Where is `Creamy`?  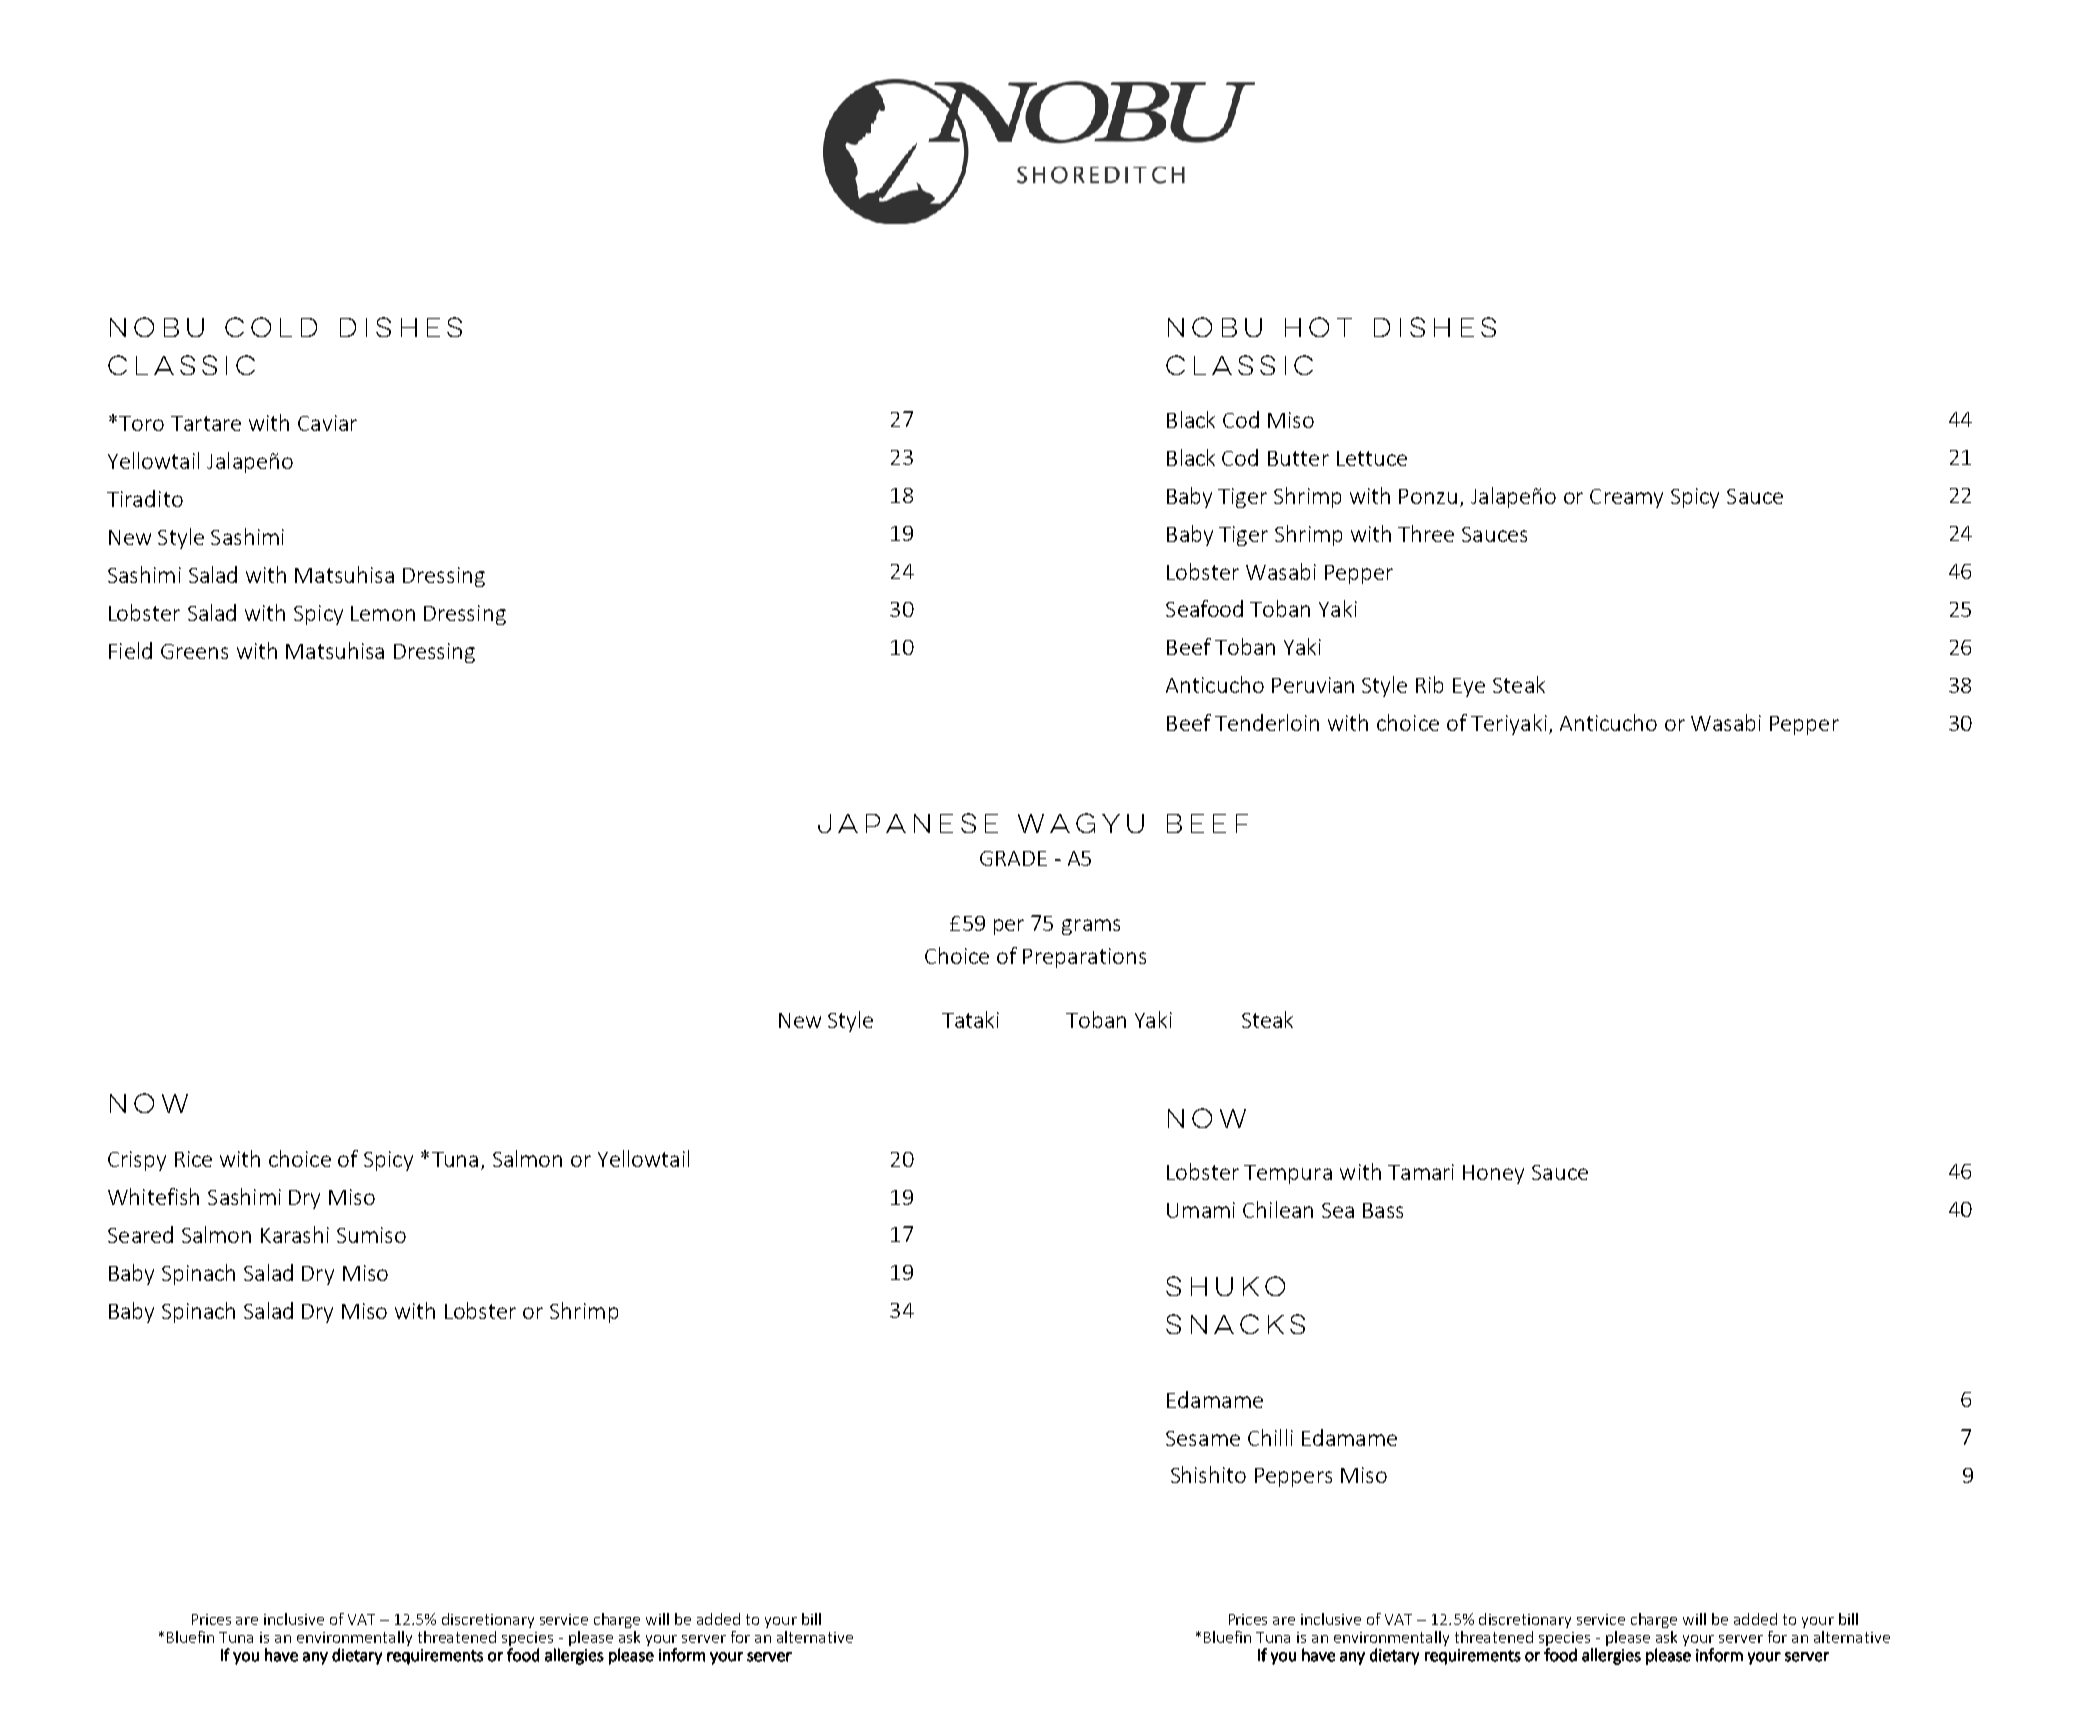
Creamy is located at coordinates (1626, 498).
